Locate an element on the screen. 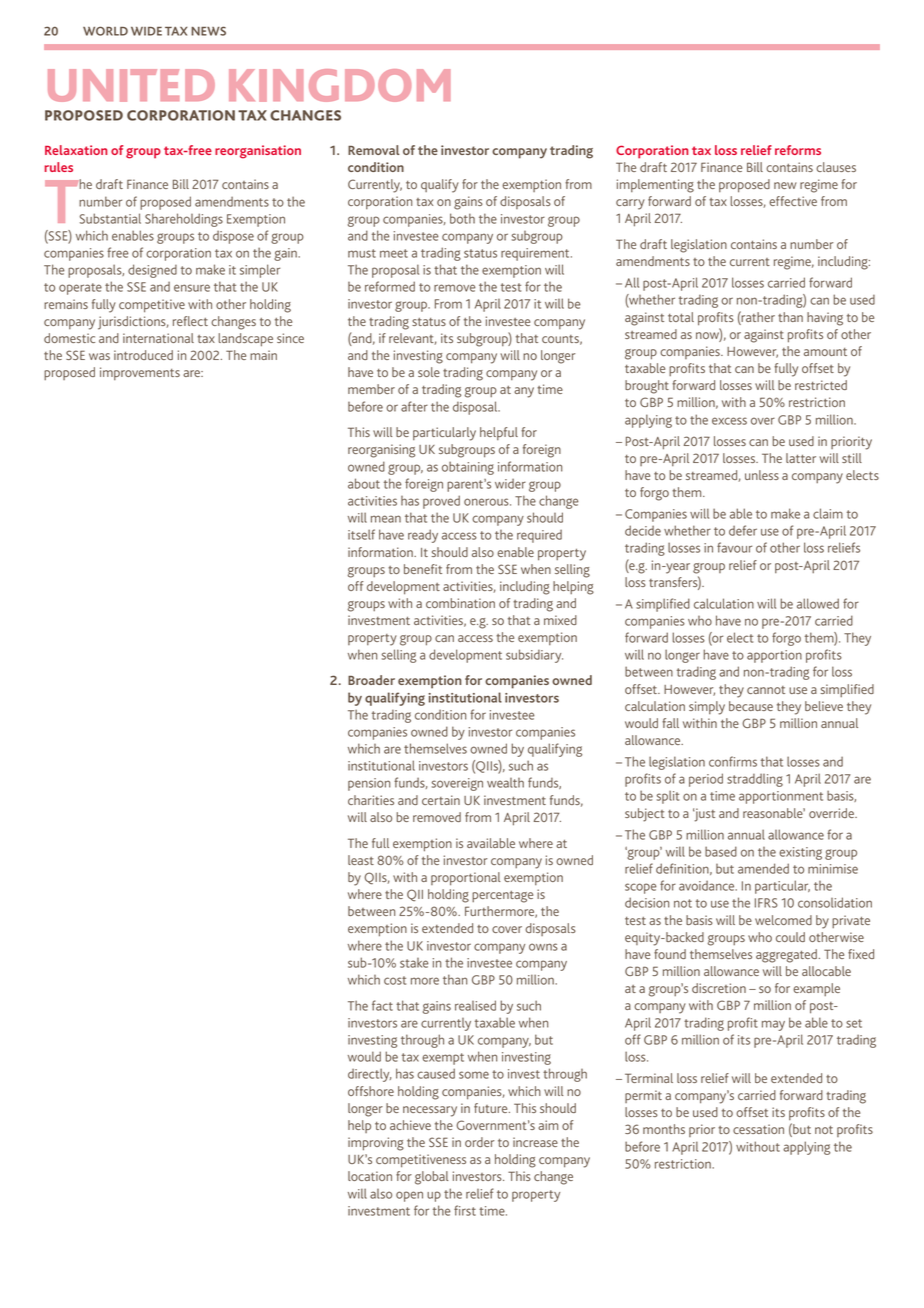 This screenshot has height=1308, width=924. Removal is located at coordinates (374, 150).
